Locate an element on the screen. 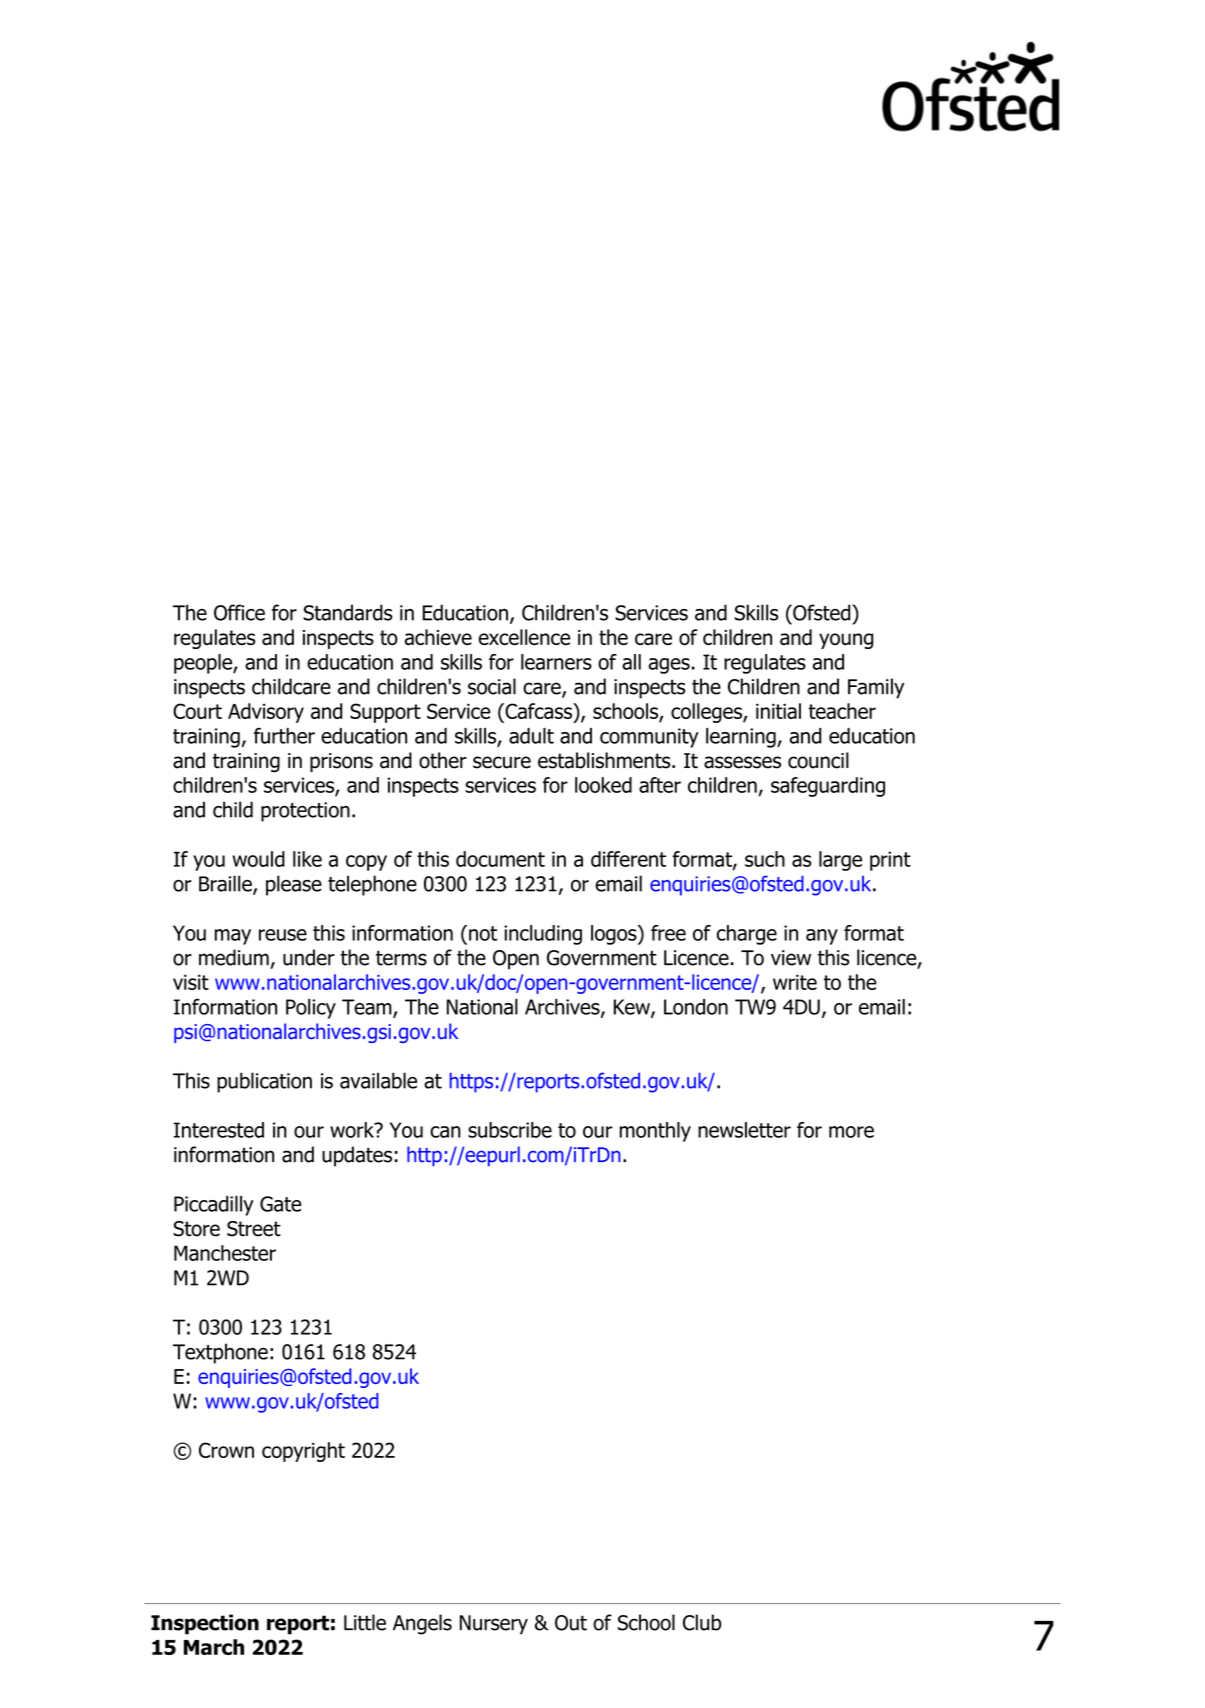 This screenshot has height=1708, width=1205. Inspection is located at coordinates (205, 1624).
